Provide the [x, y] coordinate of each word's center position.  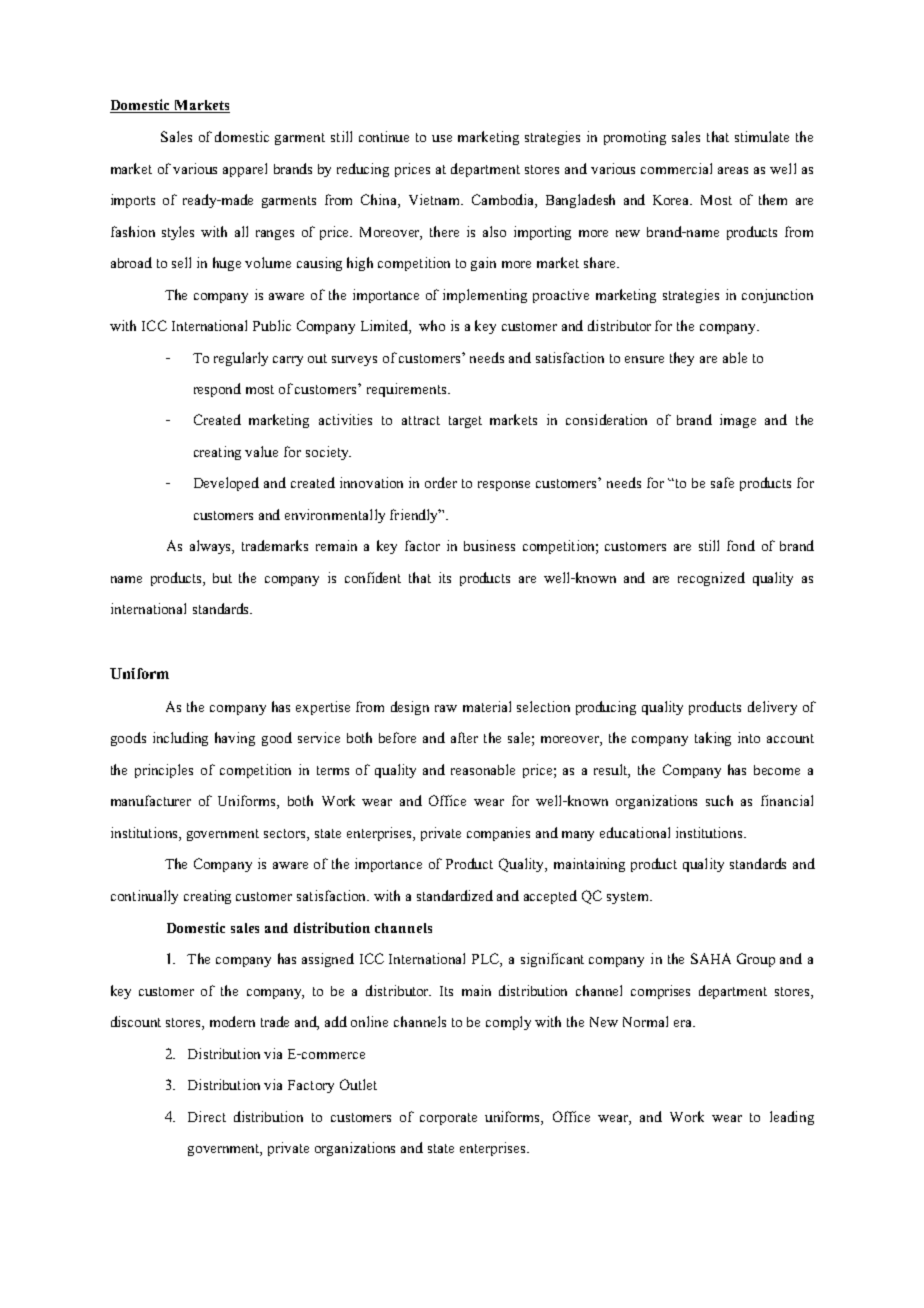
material [487, 706]
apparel [245, 170]
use [442, 138]
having [235, 739]
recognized [711, 579]
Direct [207, 1116]
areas [733, 170]
